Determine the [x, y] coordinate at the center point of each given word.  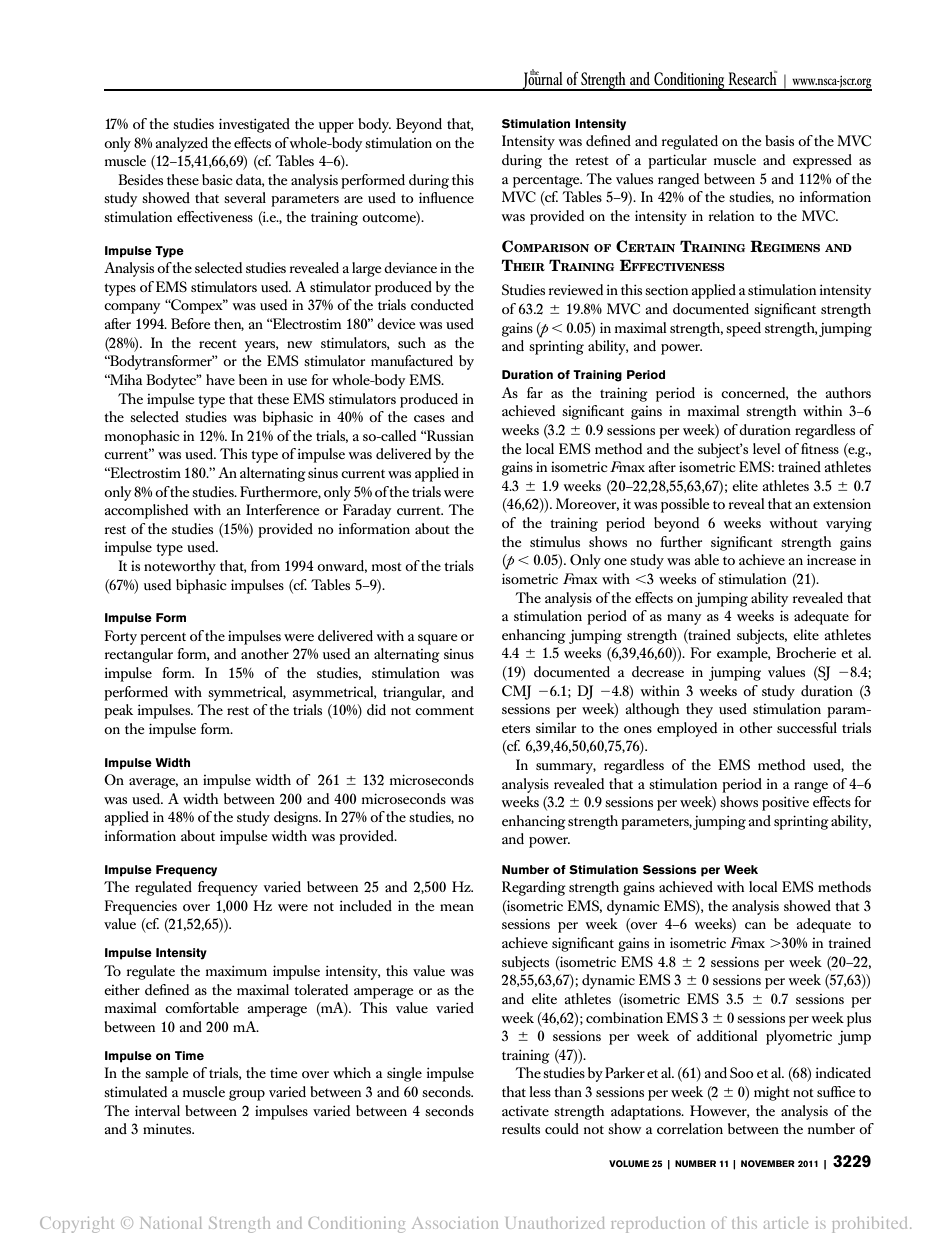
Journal [543, 80]
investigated [254, 125]
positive [785, 804]
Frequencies [140, 907]
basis [779, 140]
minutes [168, 1129]
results [521, 1128]
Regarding [534, 888]
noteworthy [180, 567]
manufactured [412, 360]
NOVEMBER [768, 1163]
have [220, 379]
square [438, 639]
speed [743, 329]
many [684, 619]
